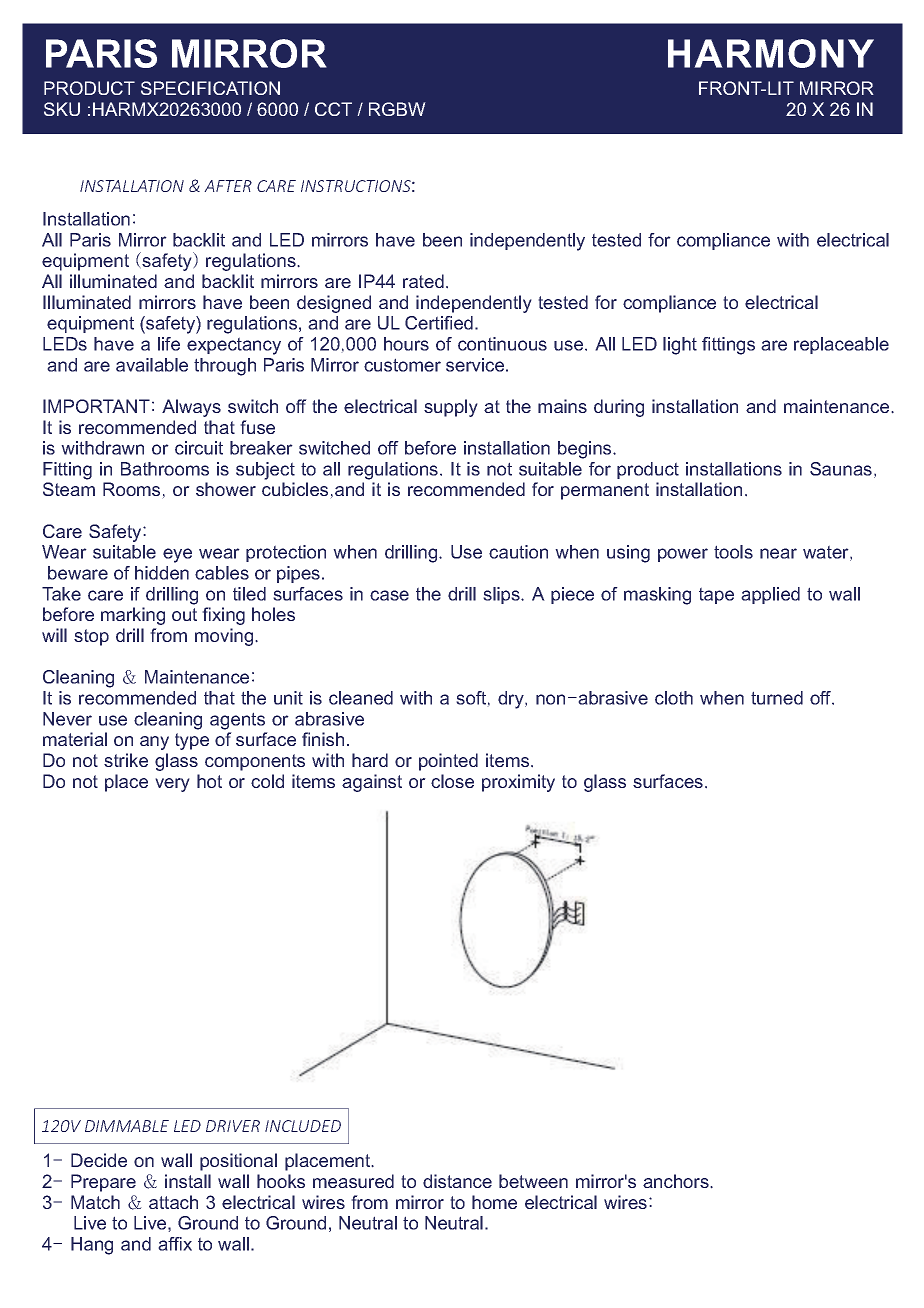  What do you see at coordinates (771, 53) in the page?
I see `HARMONY` at bounding box center [771, 53].
